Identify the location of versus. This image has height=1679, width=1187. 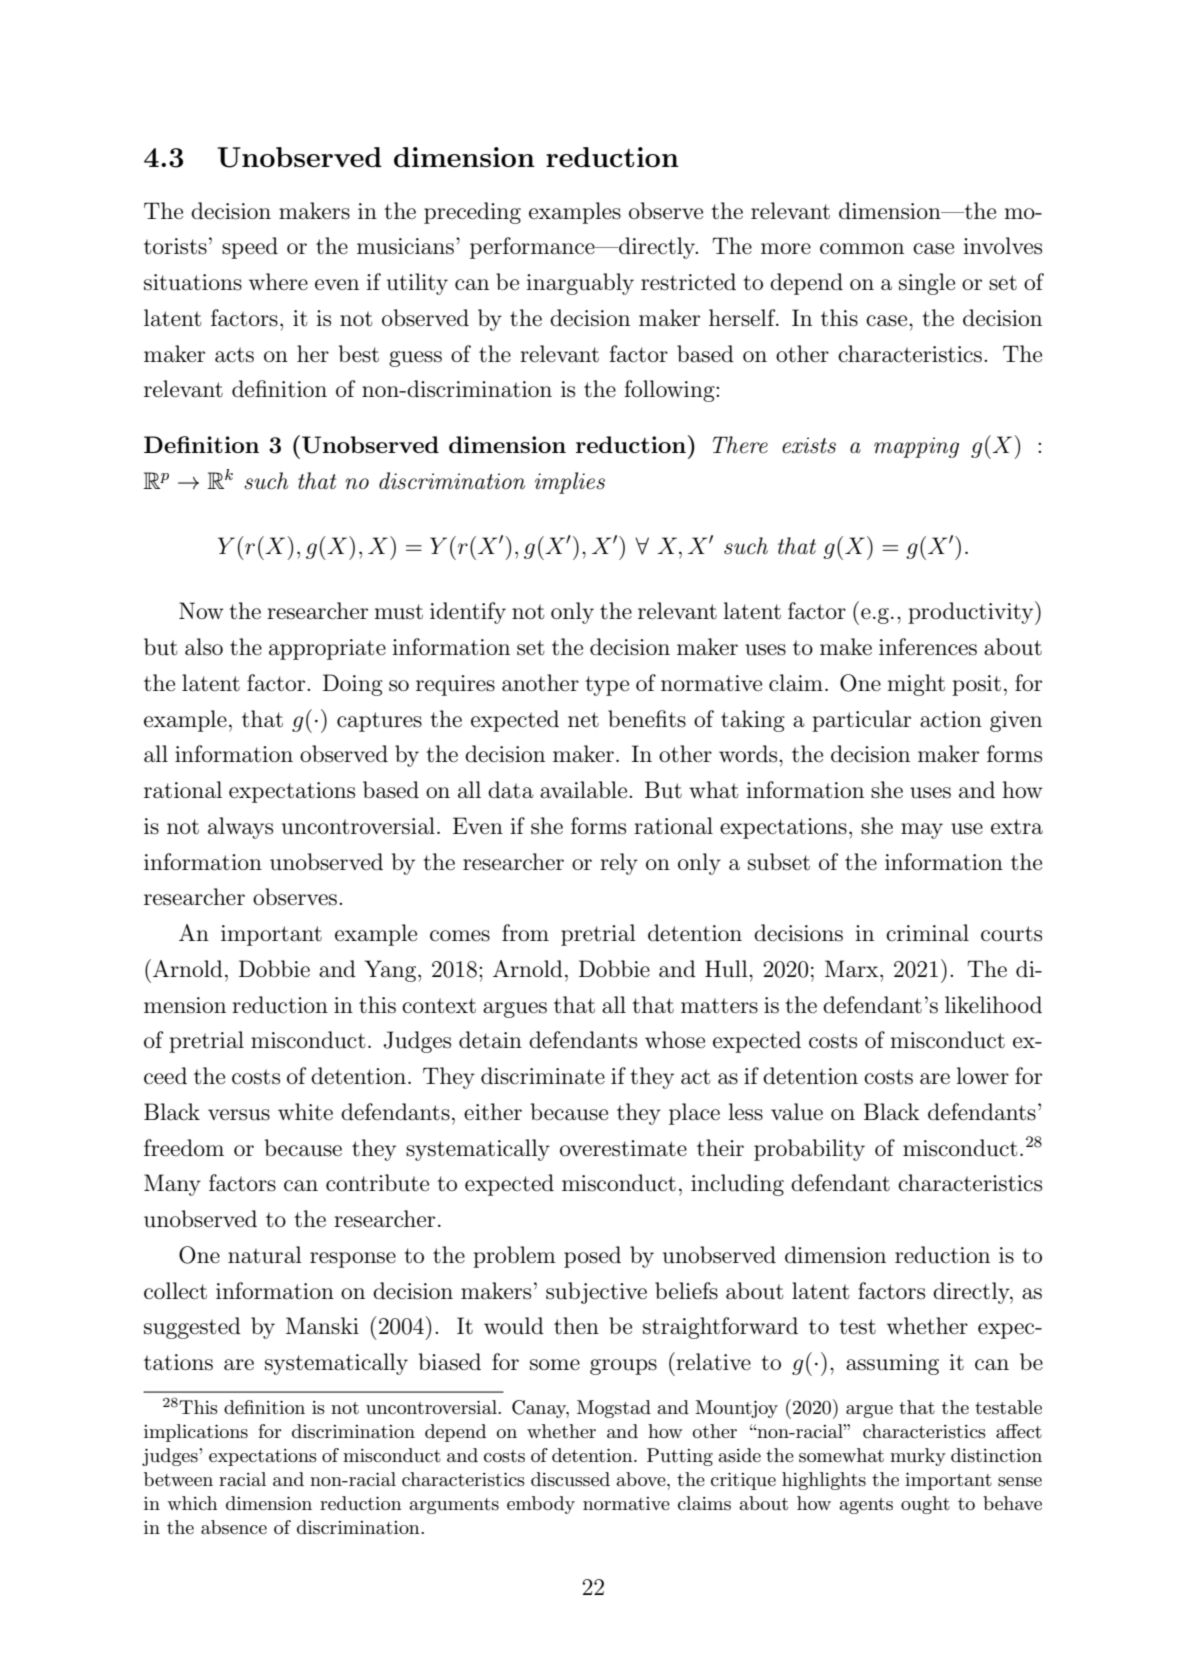
(239, 1115).
